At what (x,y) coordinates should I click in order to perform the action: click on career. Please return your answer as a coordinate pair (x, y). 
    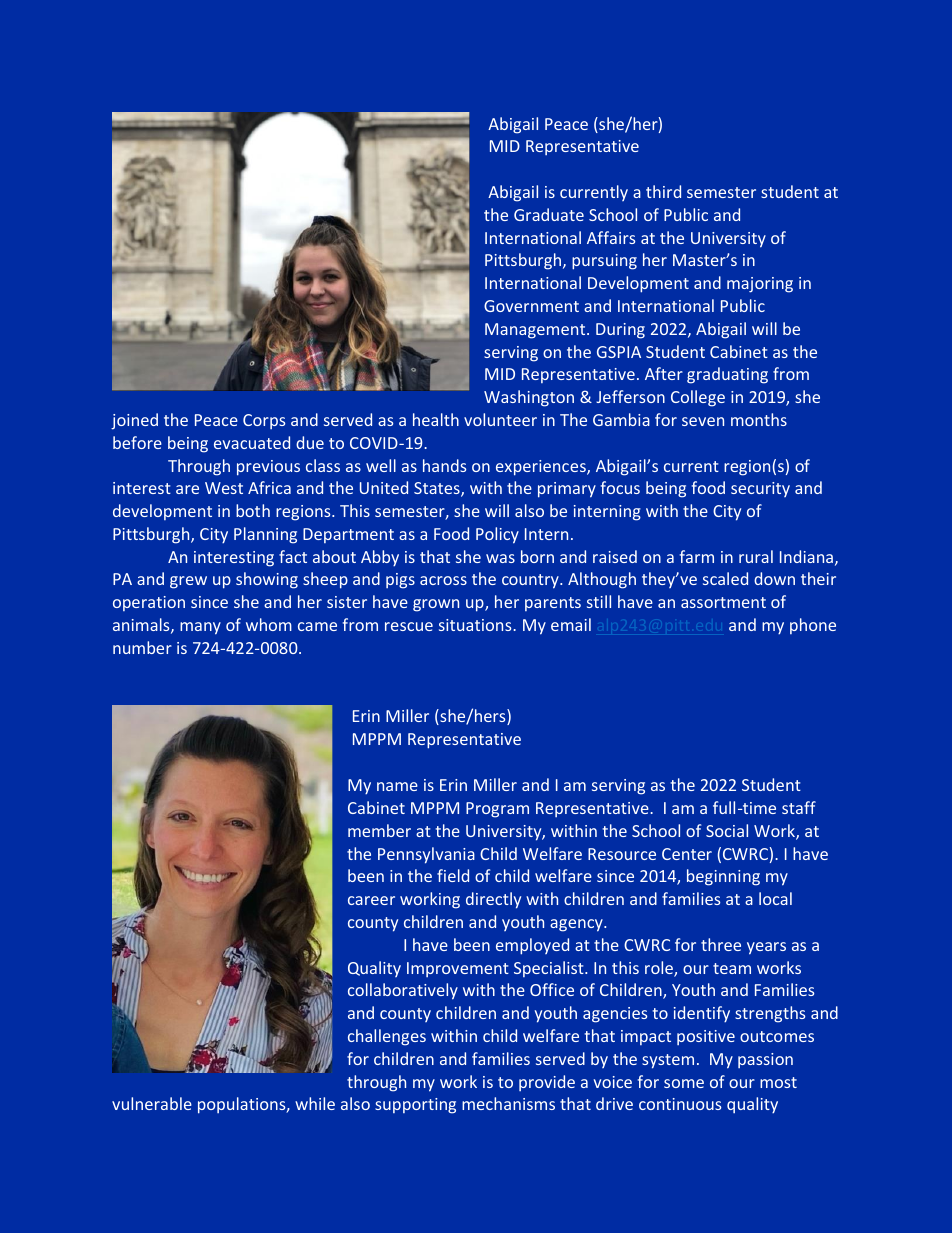
    Looking at the image, I should click on (371, 900).
